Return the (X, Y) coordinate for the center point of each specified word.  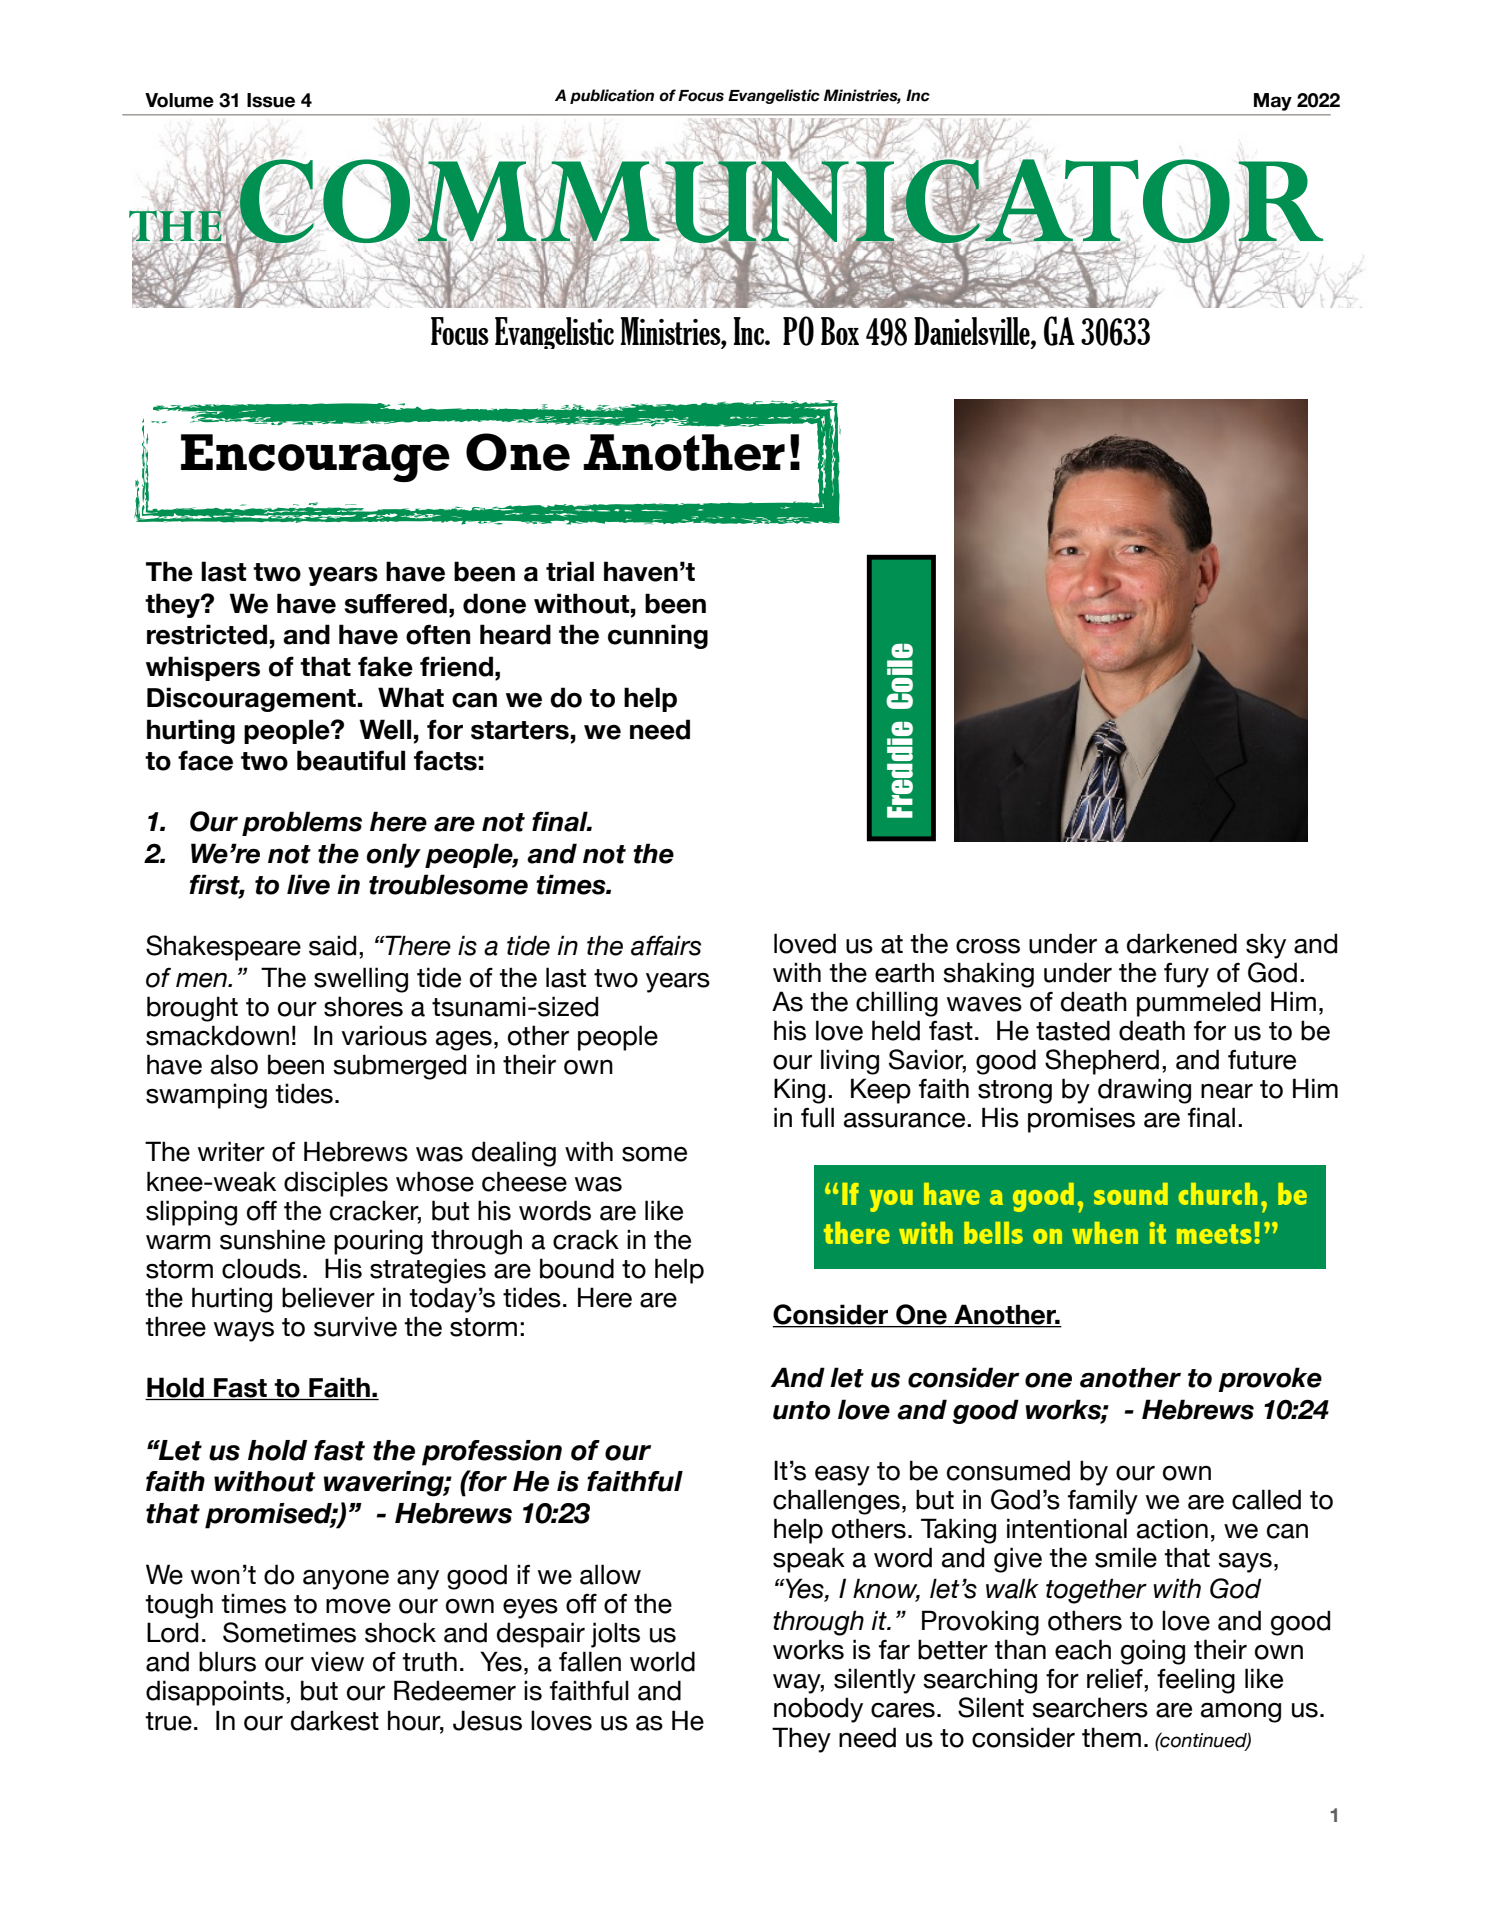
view (337, 1661)
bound (577, 1268)
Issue (271, 100)
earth (904, 972)
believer (328, 1297)
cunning (658, 636)
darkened (1182, 943)
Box (840, 331)
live (308, 884)
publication (612, 96)
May (1273, 102)
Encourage (315, 458)
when (1105, 1233)
